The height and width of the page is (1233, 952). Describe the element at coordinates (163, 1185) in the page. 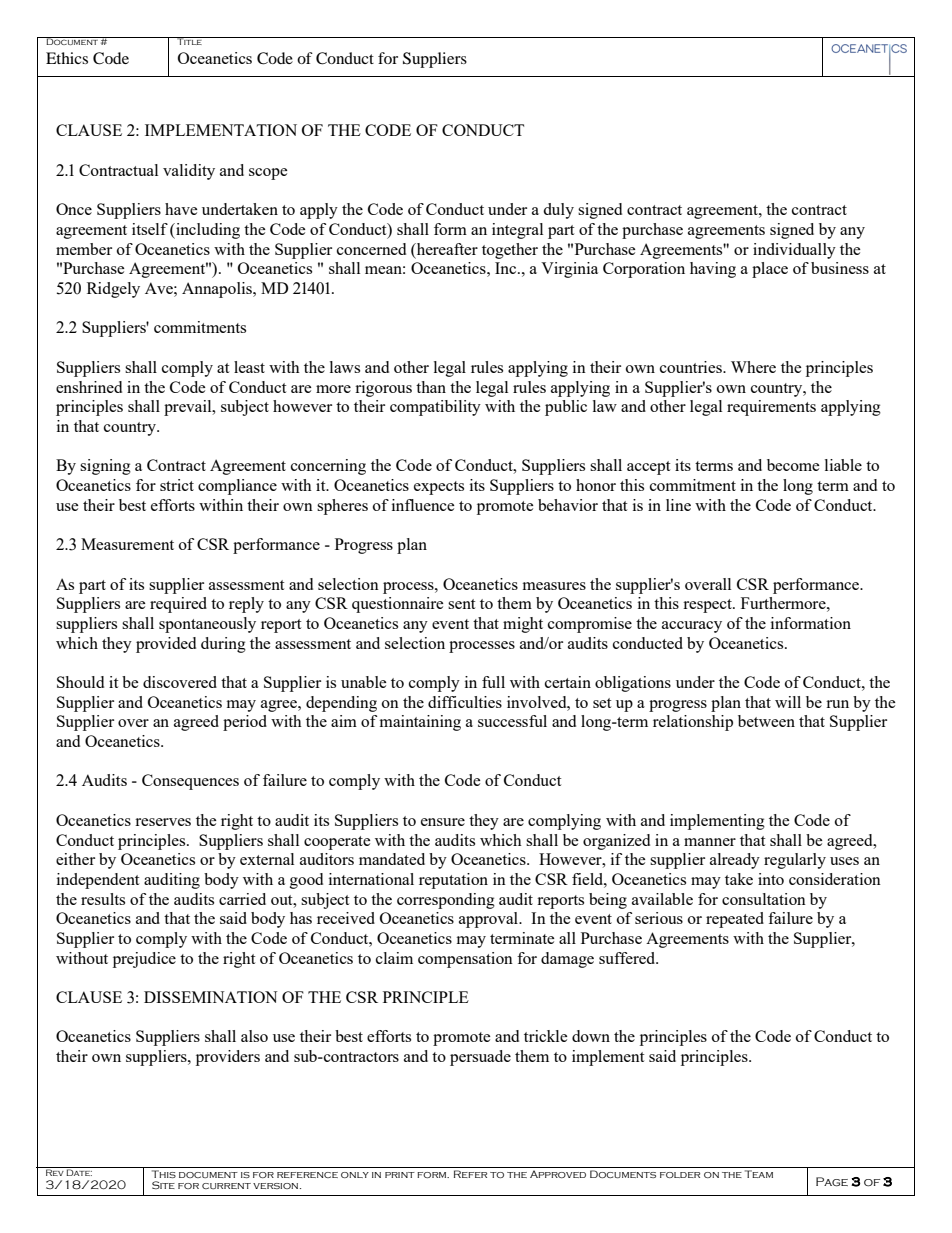

I see `Site` at that location.
